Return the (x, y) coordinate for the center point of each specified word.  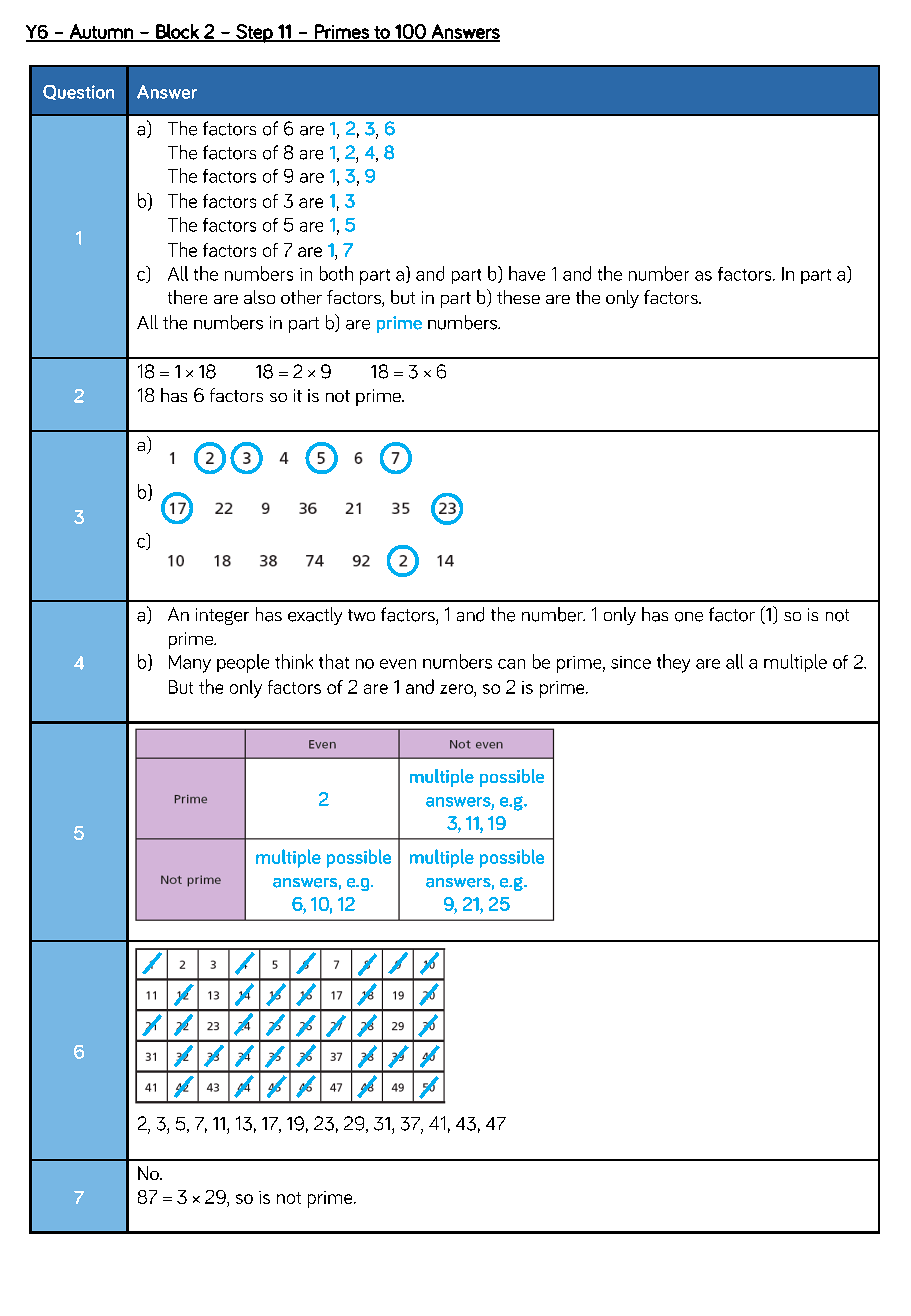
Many (190, 664)
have (527, 273)
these (518, 297)
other (301, 297)
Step (254, 33)
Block (177, 32)
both (336, 273)
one (689, 617)
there (187, 297)
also (259, 297)
